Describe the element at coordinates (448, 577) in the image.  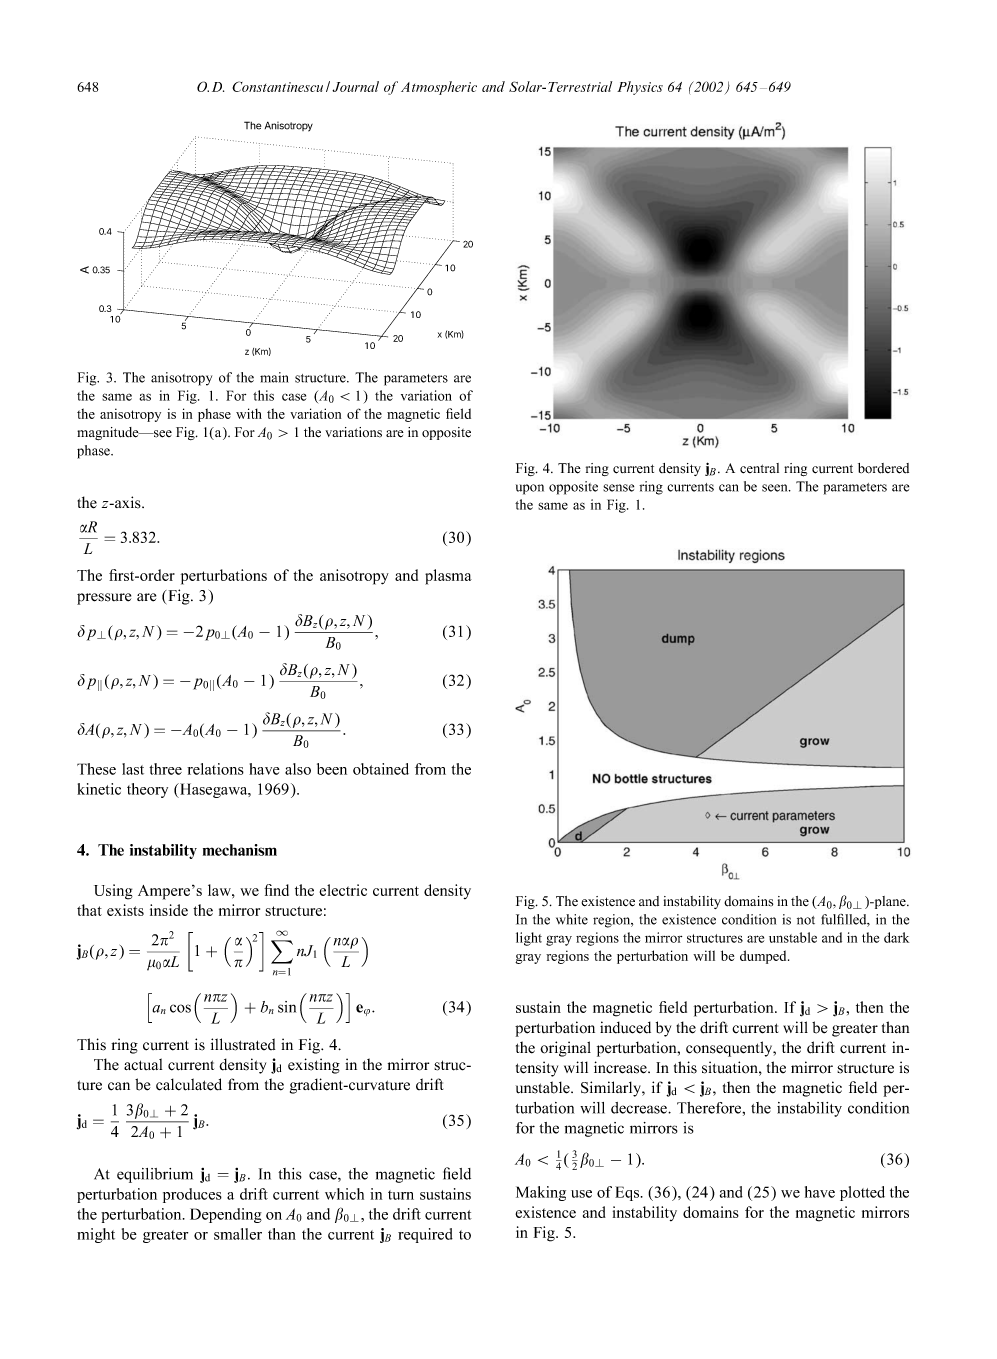
I see `plasma` at that location.
